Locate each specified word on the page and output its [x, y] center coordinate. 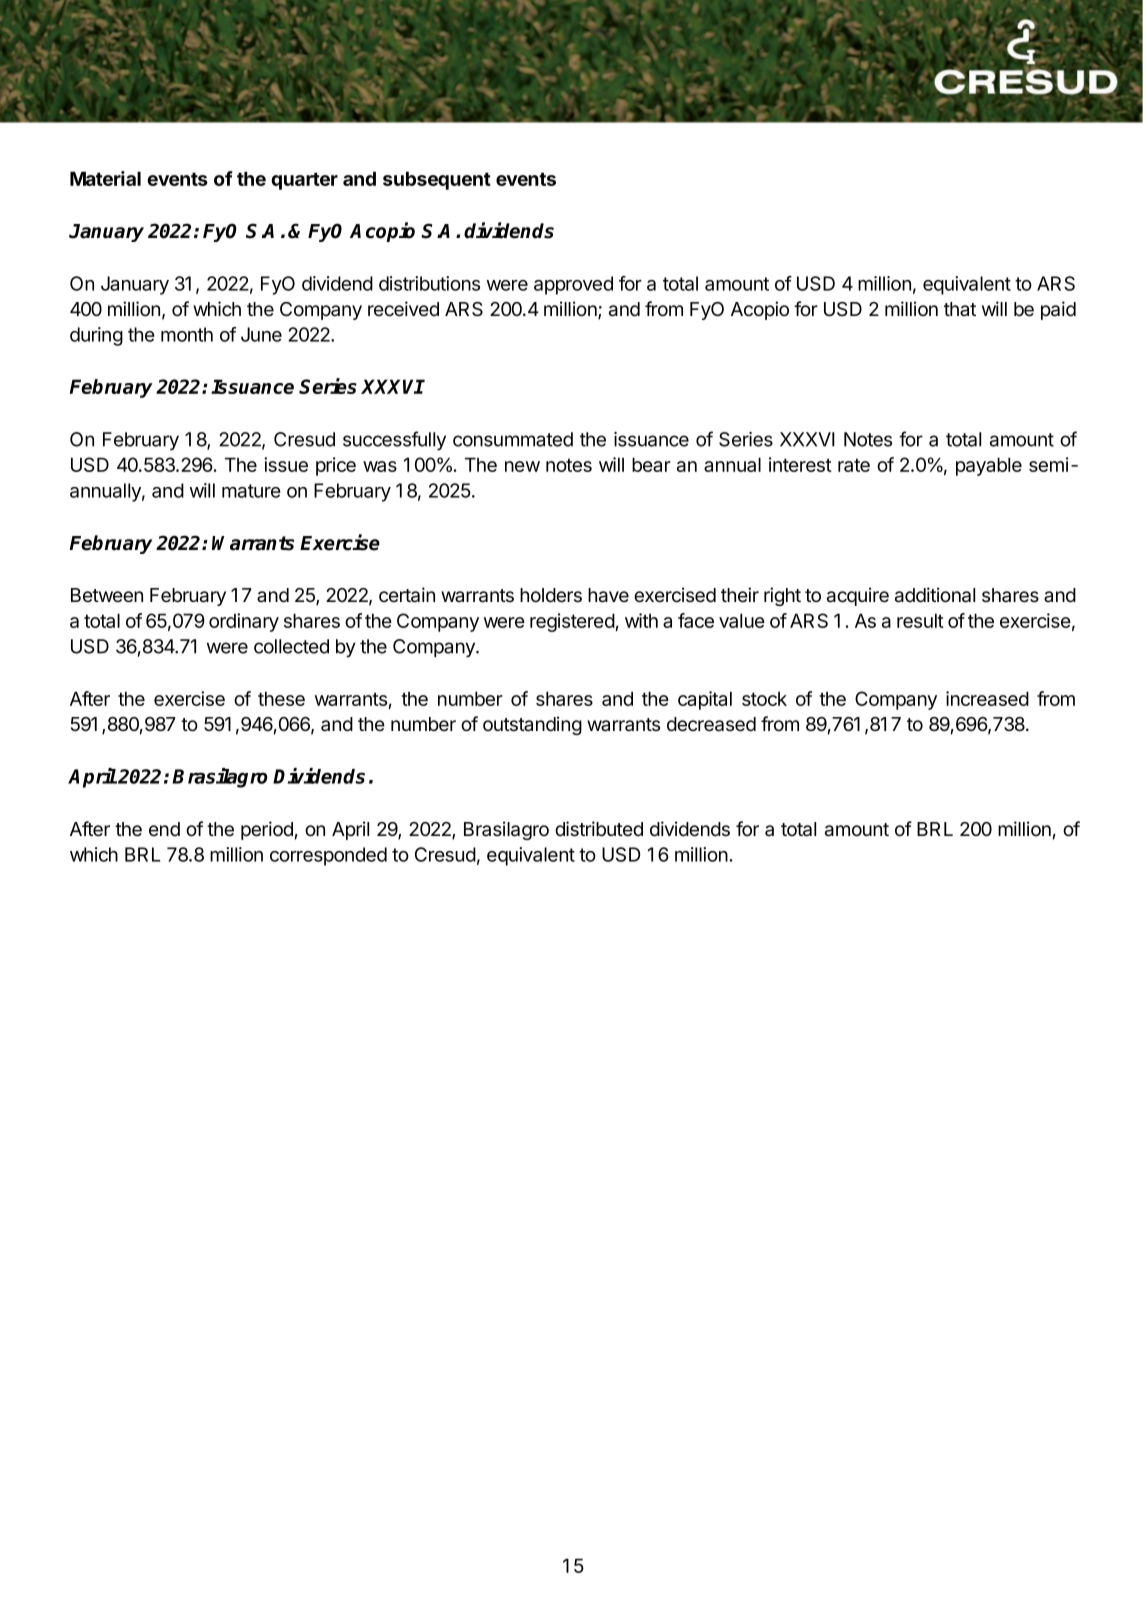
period [267, 830]
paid [1058, 310]
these [281, 698]
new [522, 466]
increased [987, 698]
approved [573, 285]
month [187, 334]
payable [989, 466]
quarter [304, 181]
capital [705, 700]
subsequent [437, 180]
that [960, 309]
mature [251, 491]
